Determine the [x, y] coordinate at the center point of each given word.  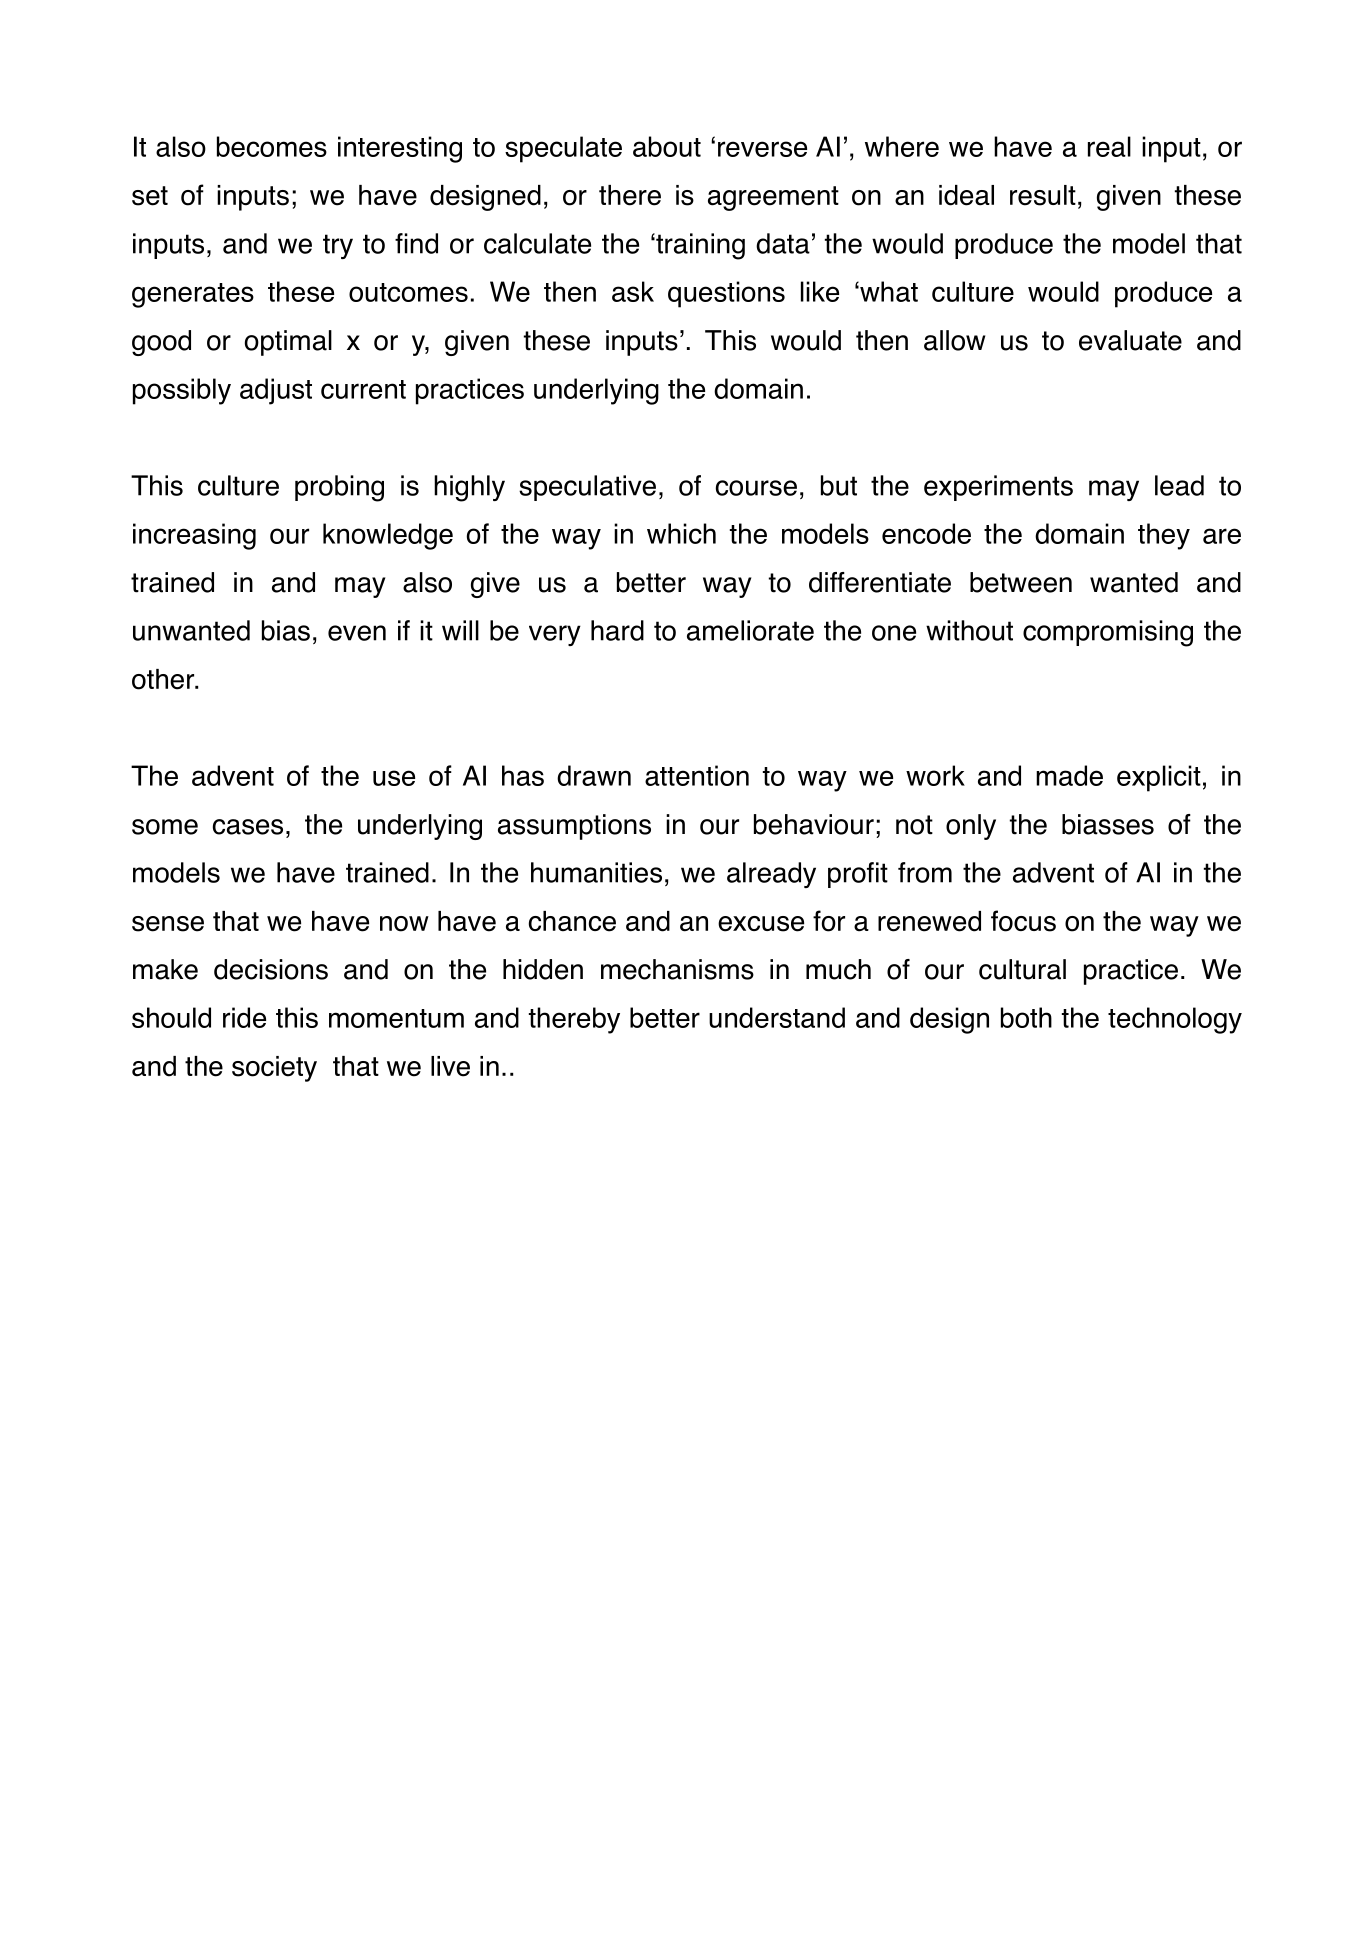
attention [697, 775]
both [1026, 1017]
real [1109, 146]
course [756, 488]
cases [248, 827]
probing [339, 488]
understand [777, 1017]
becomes [272, 146]
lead [1179, 485]
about [667, 146]
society [274, 1069]
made [1069, 775]
